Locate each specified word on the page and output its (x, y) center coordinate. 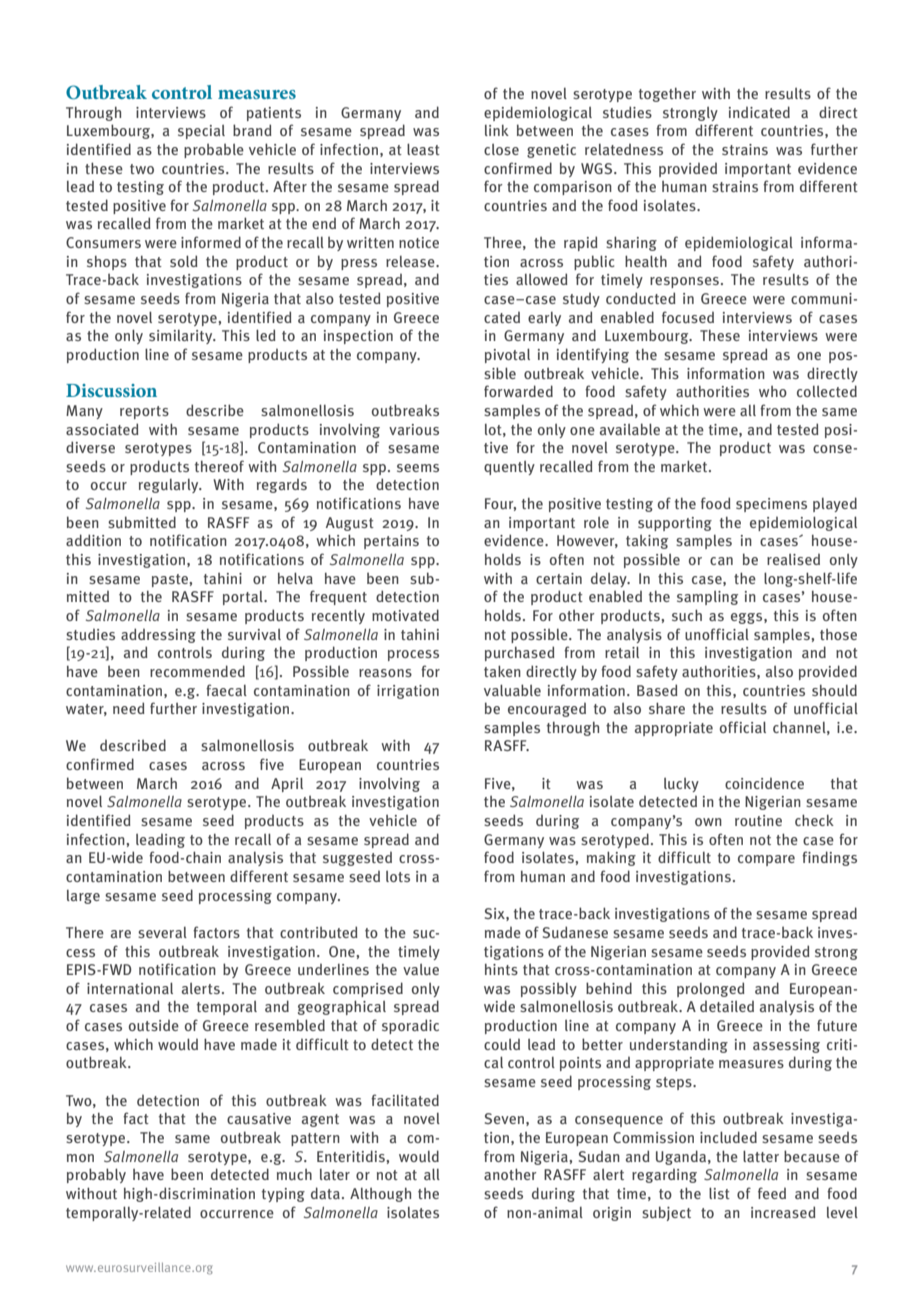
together (667, 95)
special (201, 132)
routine (758, 820)
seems (418, 468)
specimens (771, 505)
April (287, 784)
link (497, 130)
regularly (170, 486)
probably (96, 1175)
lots (398, 876)
